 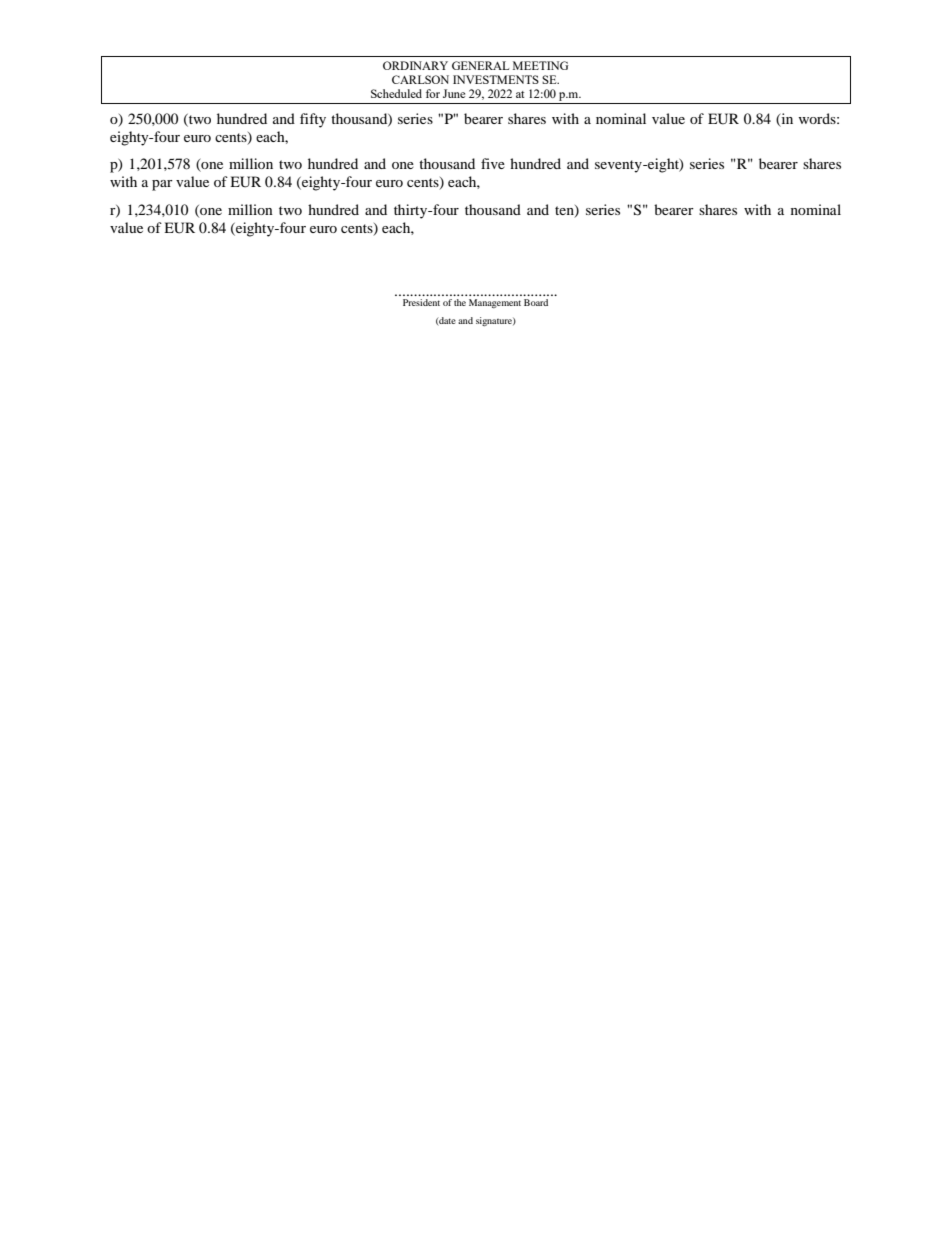 What do you see at coordinates (460, 302) in the screenshot?
I see `the` at bounding box center [460, 302].
